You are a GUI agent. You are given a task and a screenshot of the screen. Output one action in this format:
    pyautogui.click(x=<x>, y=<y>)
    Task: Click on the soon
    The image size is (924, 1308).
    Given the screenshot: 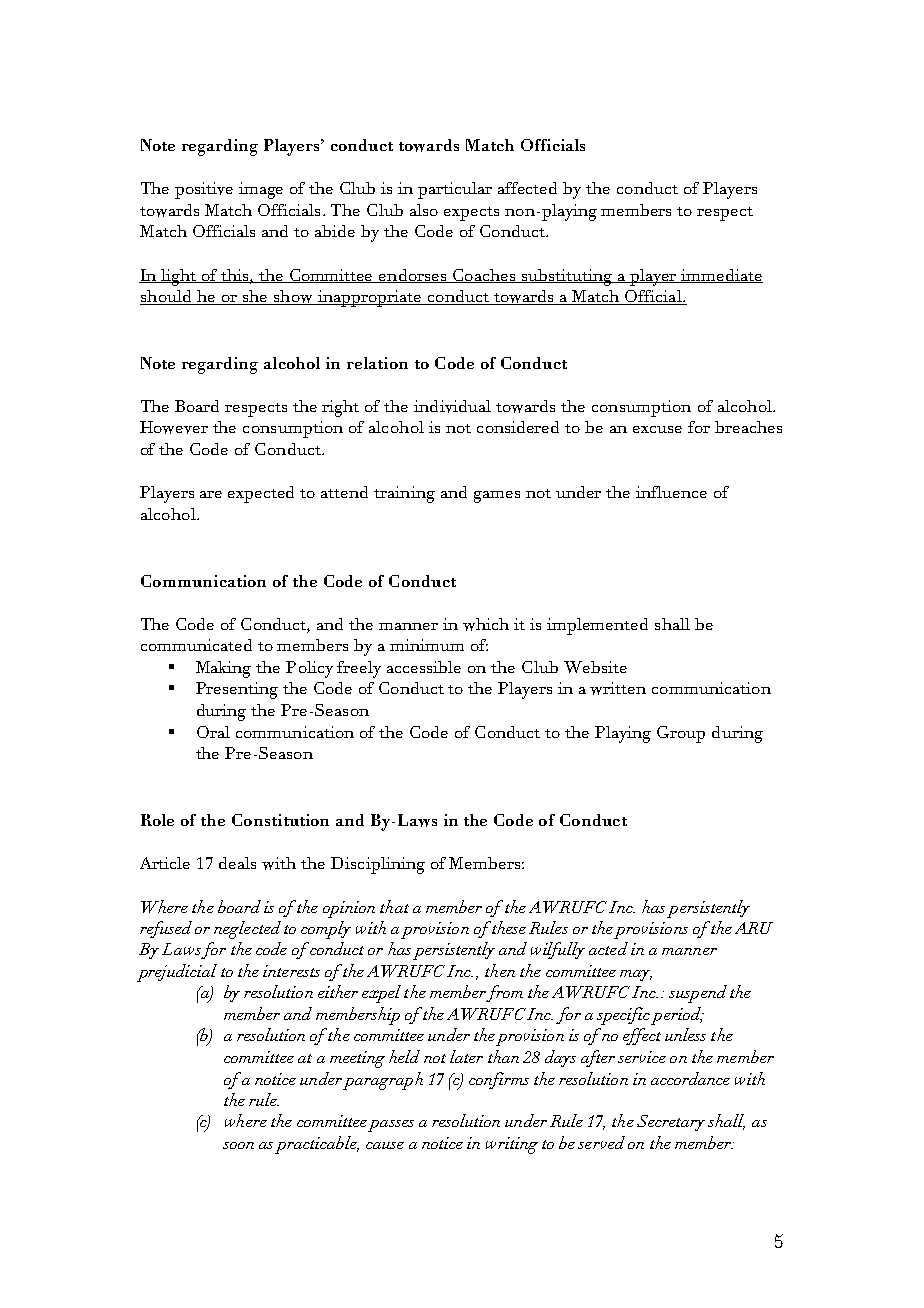 What is the action you would take?
    pyautogui.click(x=238, y=1145)
